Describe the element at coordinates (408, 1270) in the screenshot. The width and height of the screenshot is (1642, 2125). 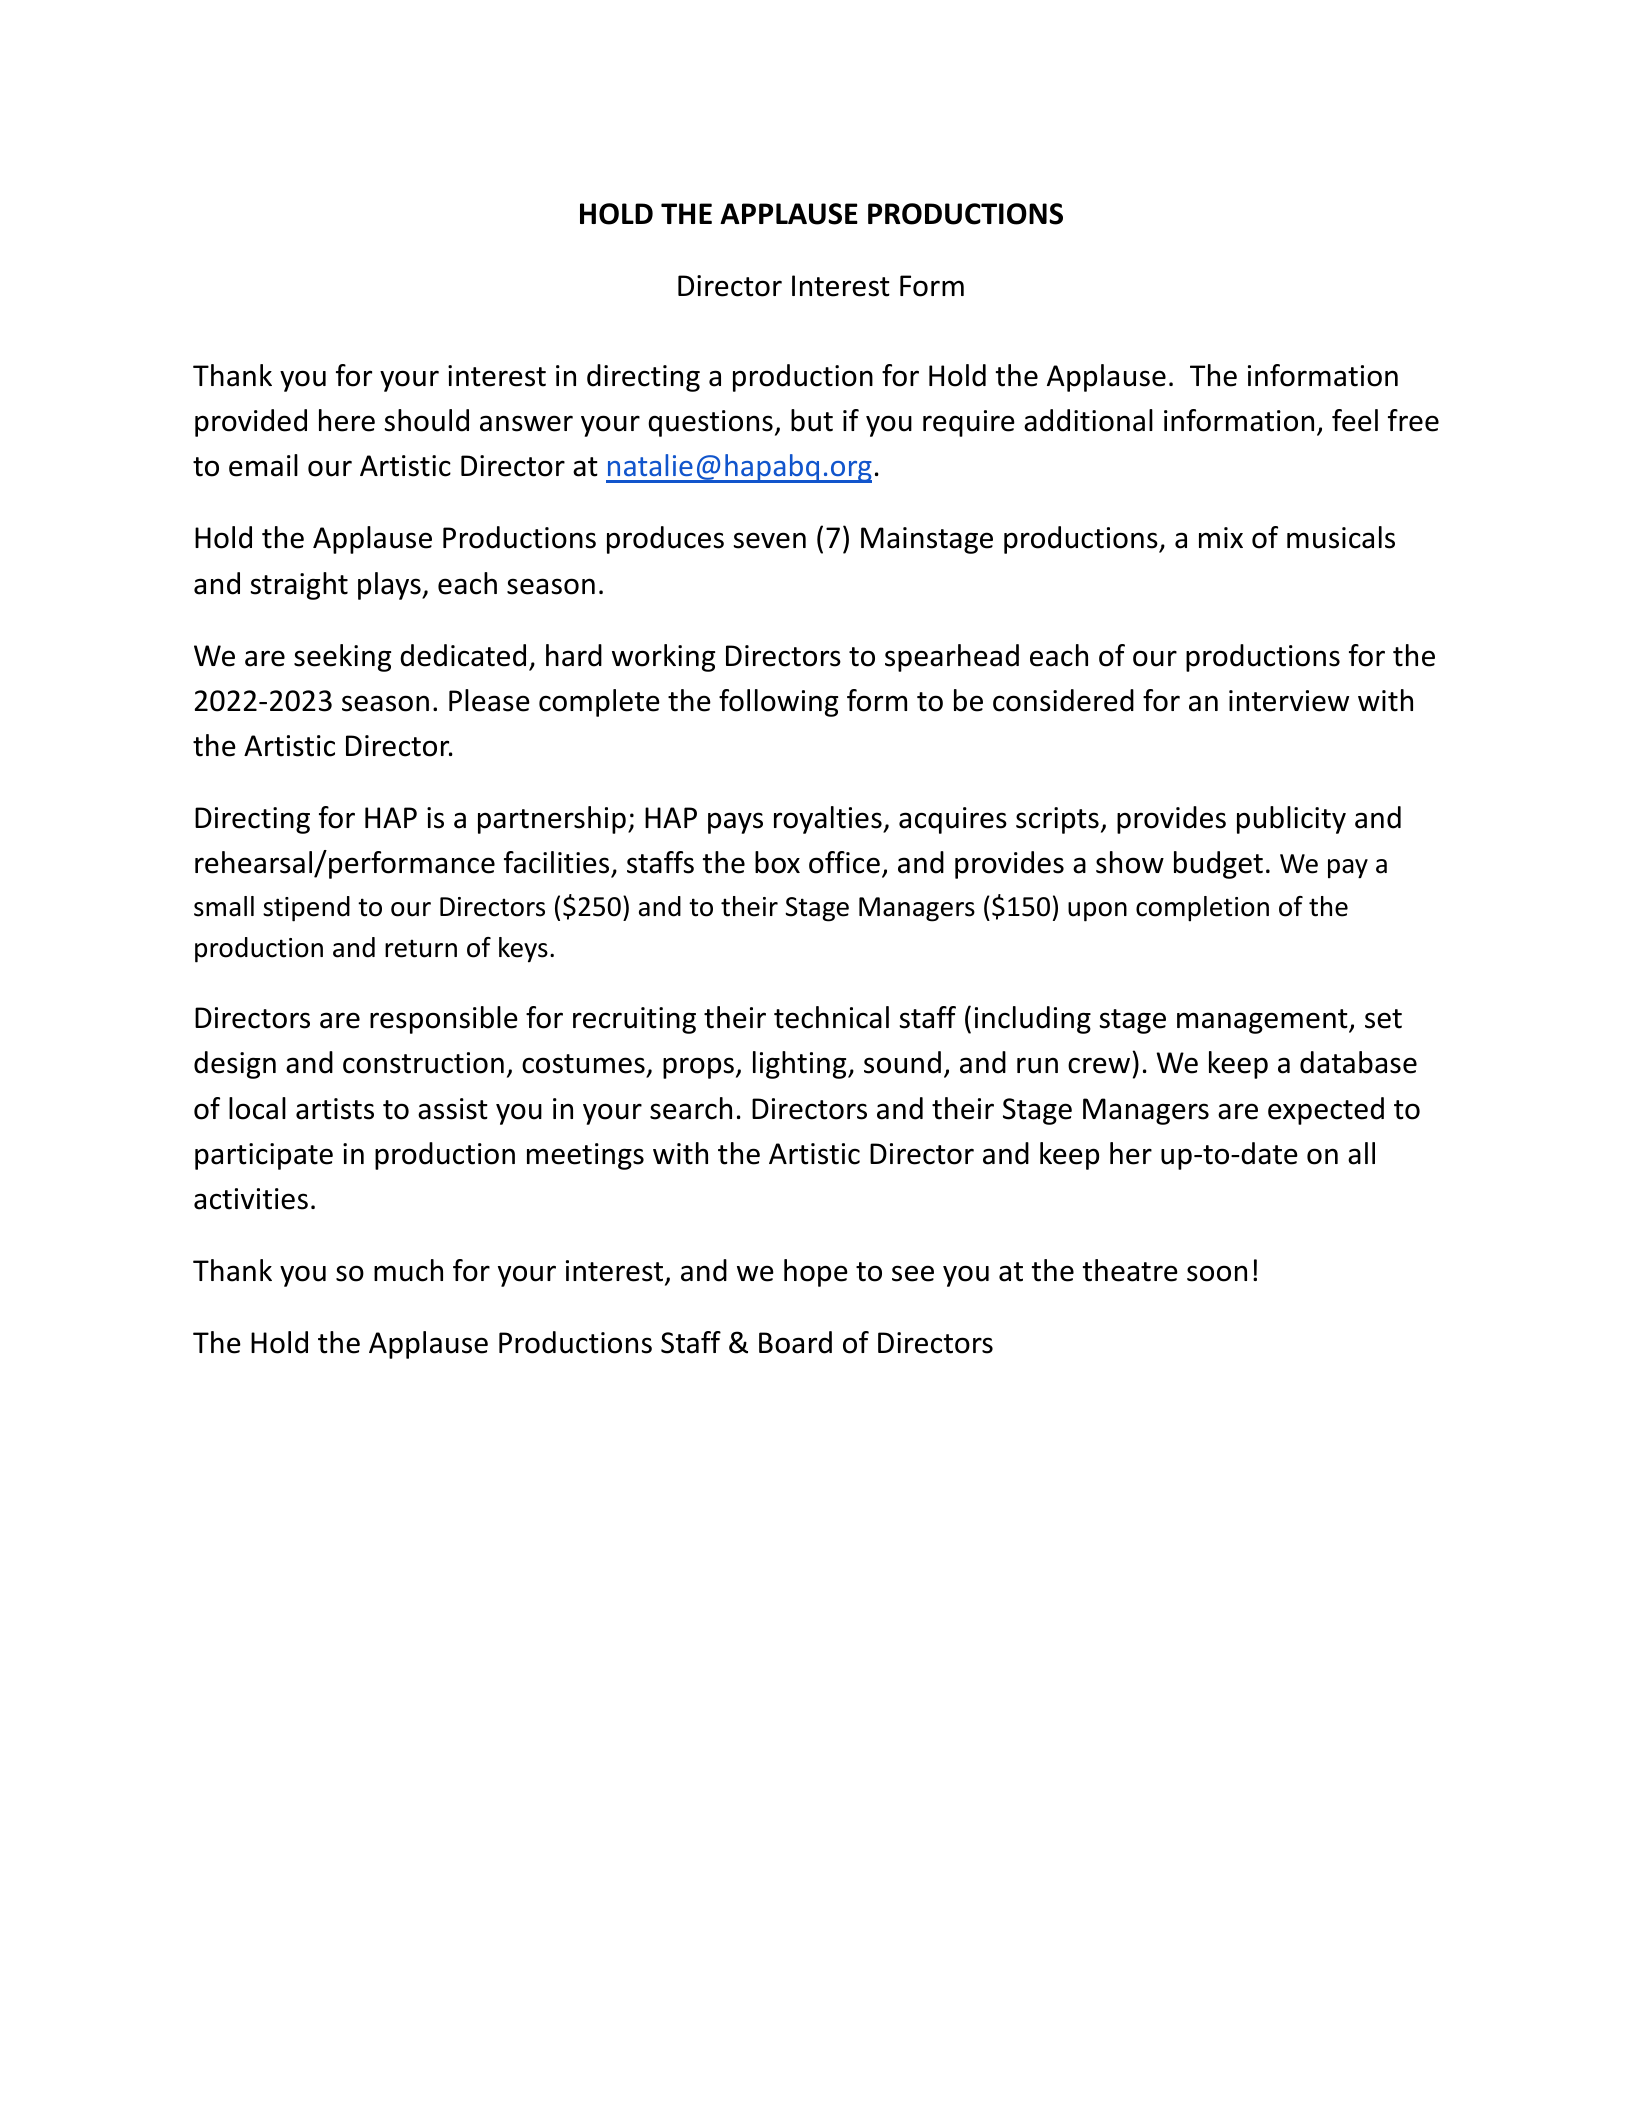
I see `much` at that location.
